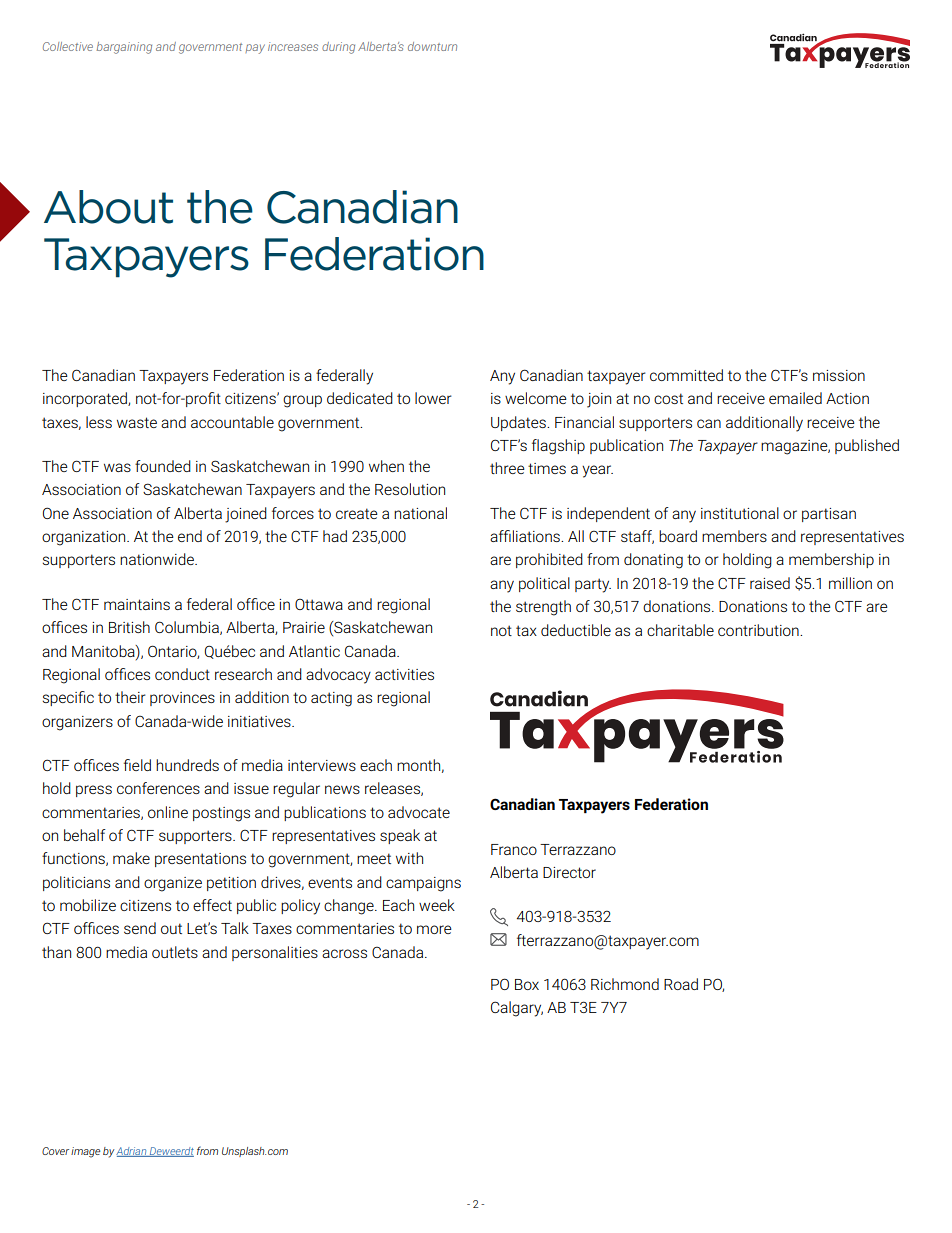 Image resolution: width=952 pixels, height=1233 pixels. What do you see at coordinates (517, 1009) in the screenshot?
I see `Calgary` at bounding box center [517, 1009].
